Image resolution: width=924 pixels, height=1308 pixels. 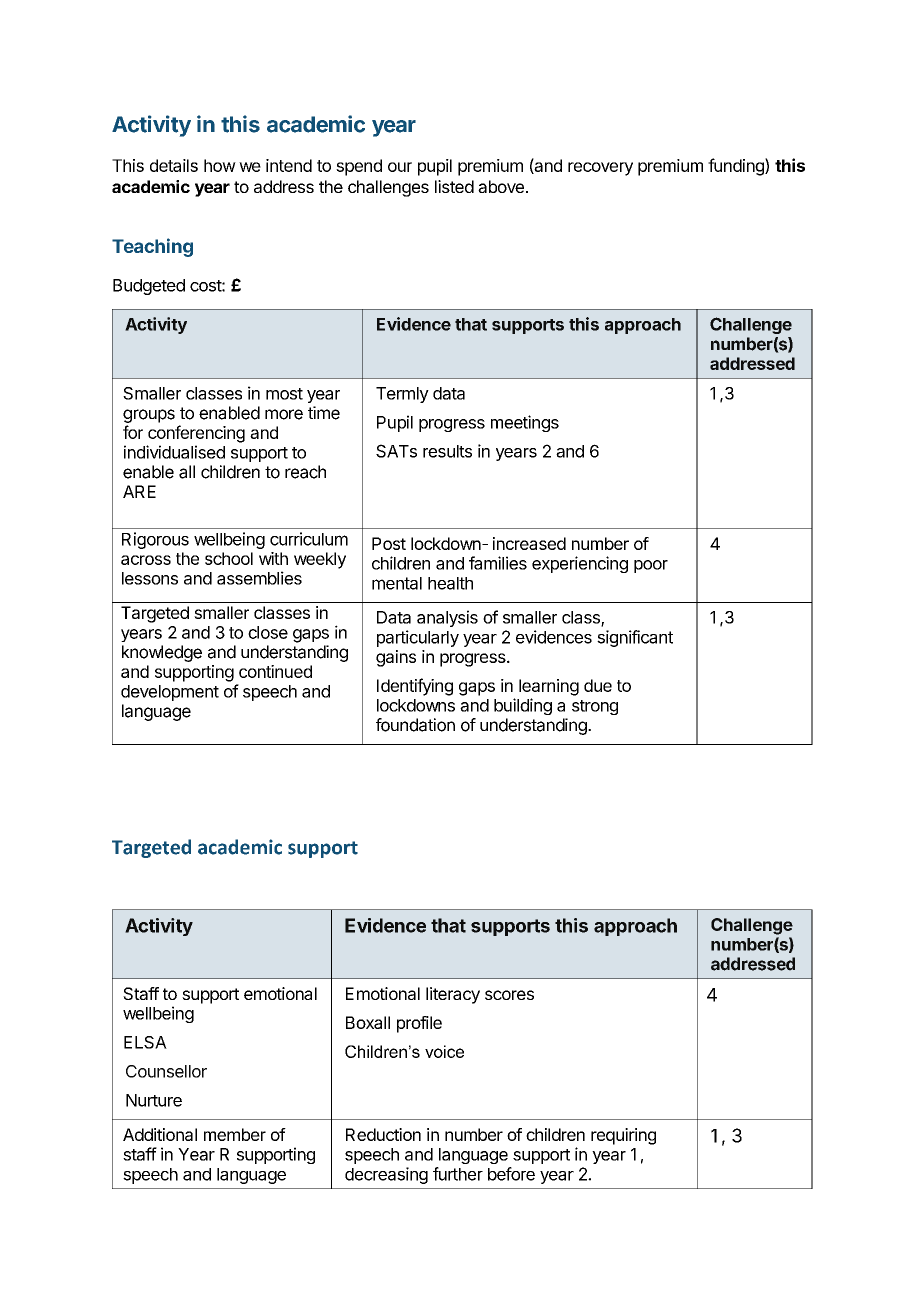 I want to click on listed, so click(x=454, y=186).
